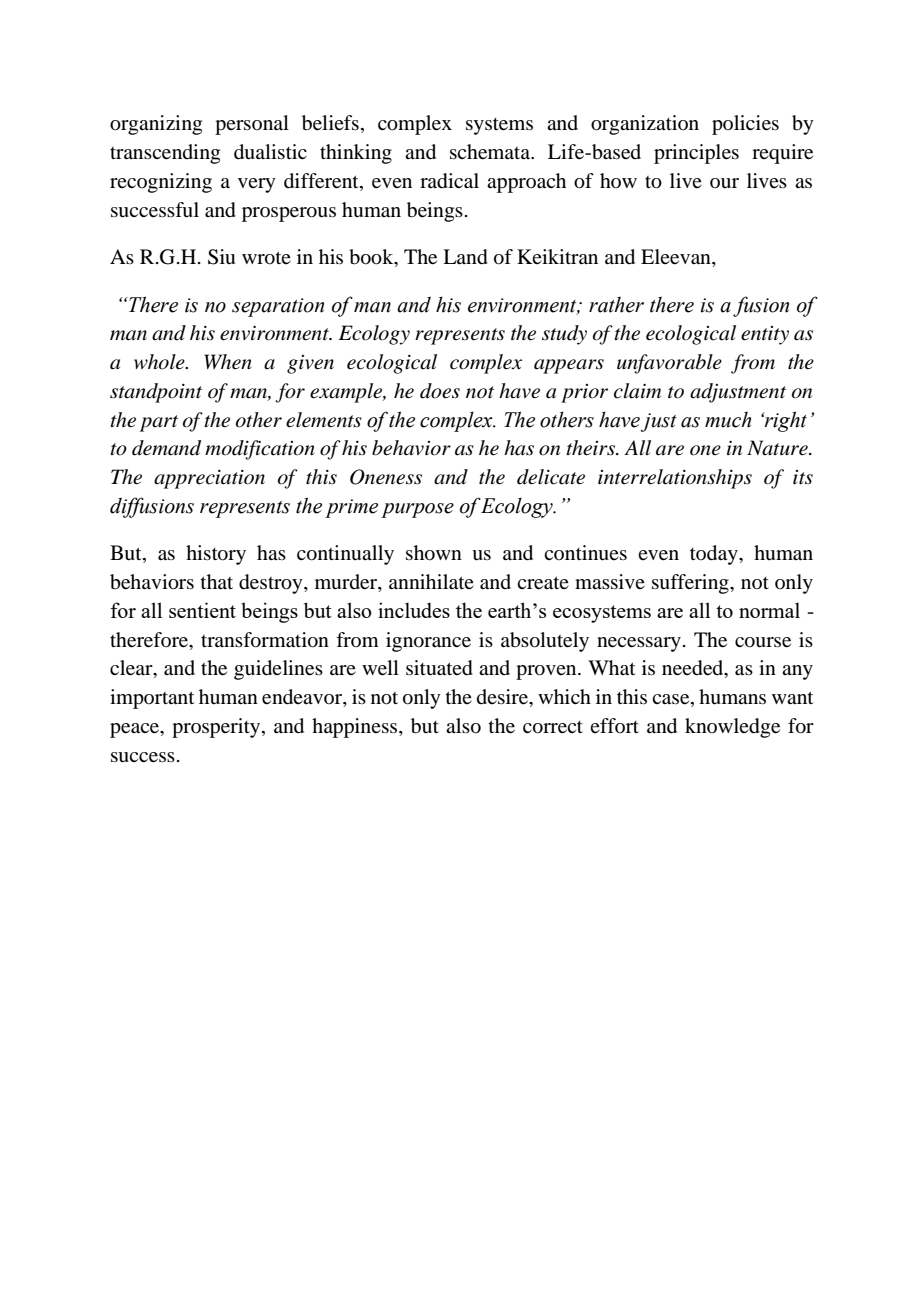  Describe the element at coordinates (491, 152) in the screenshot. I see `schemata` at that location.
